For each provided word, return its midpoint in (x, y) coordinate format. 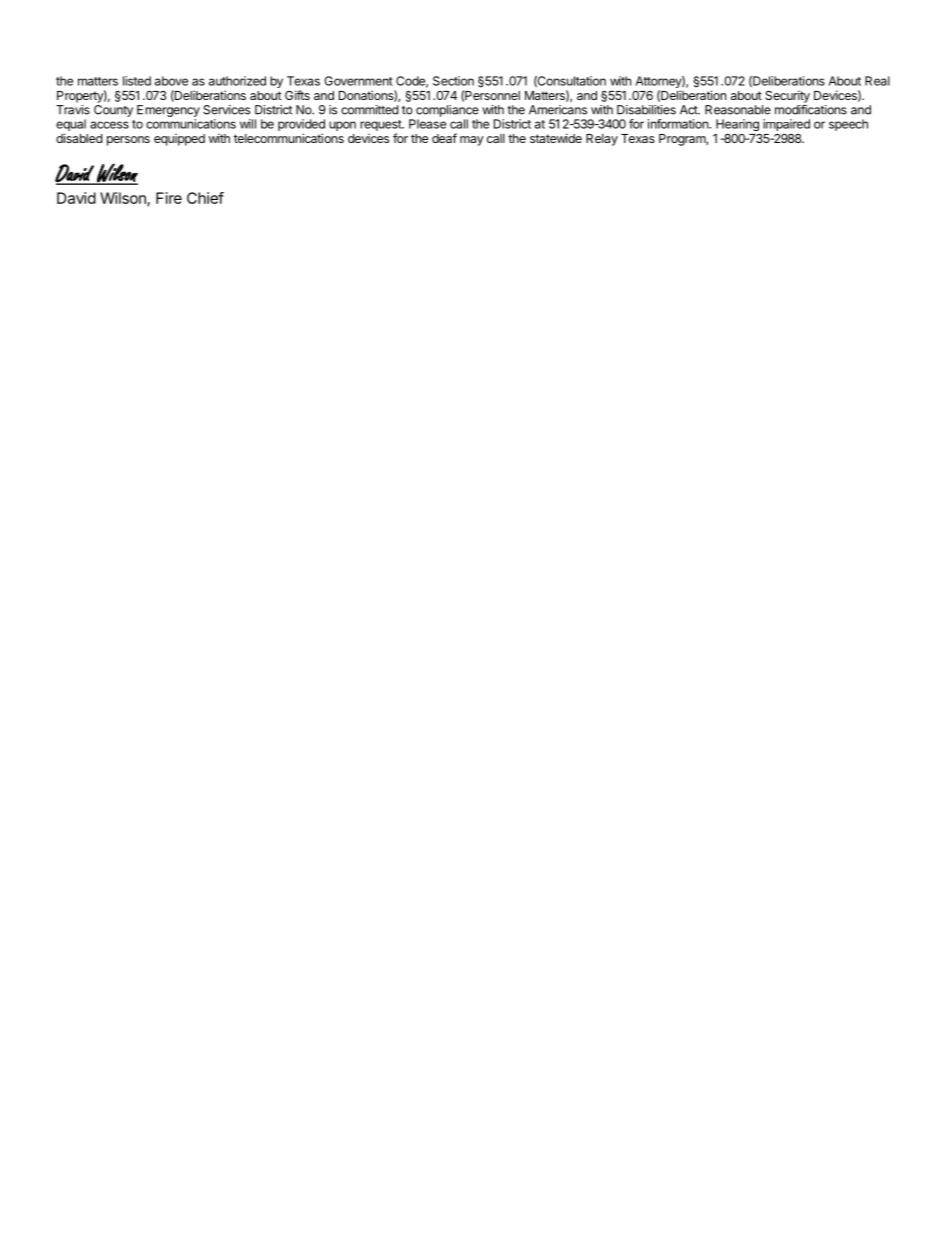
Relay (602, 140)
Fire (169, 198)
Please (427, 124)
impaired (786, 125)
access (109, 125)
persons (128, 141)
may (472, 141)
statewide (556, 138)
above (171, 81)
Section (453, 81)
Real (877, 81)
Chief (205, 198)
